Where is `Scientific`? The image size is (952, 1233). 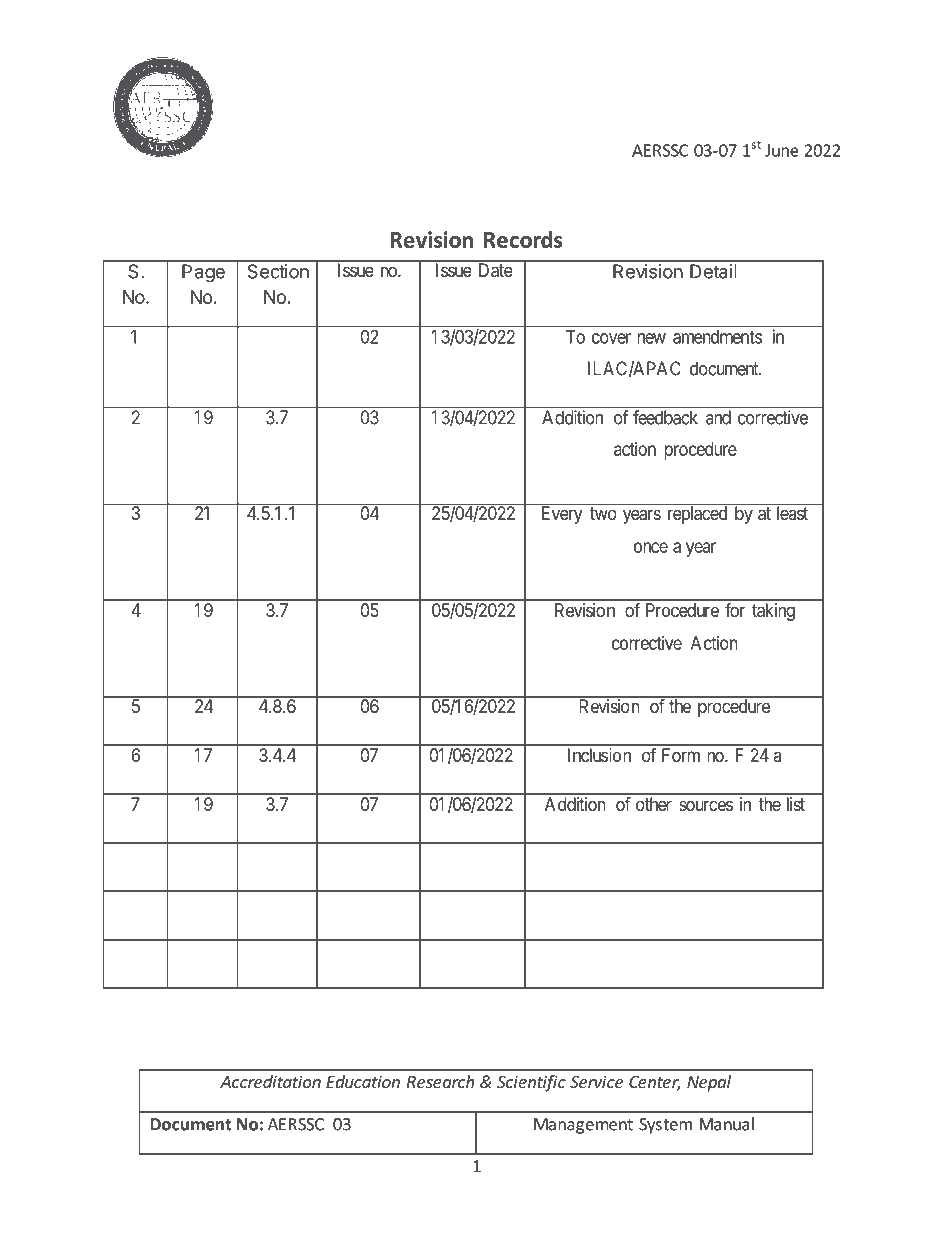 Scientific is located at coordinates (531, 1083).
